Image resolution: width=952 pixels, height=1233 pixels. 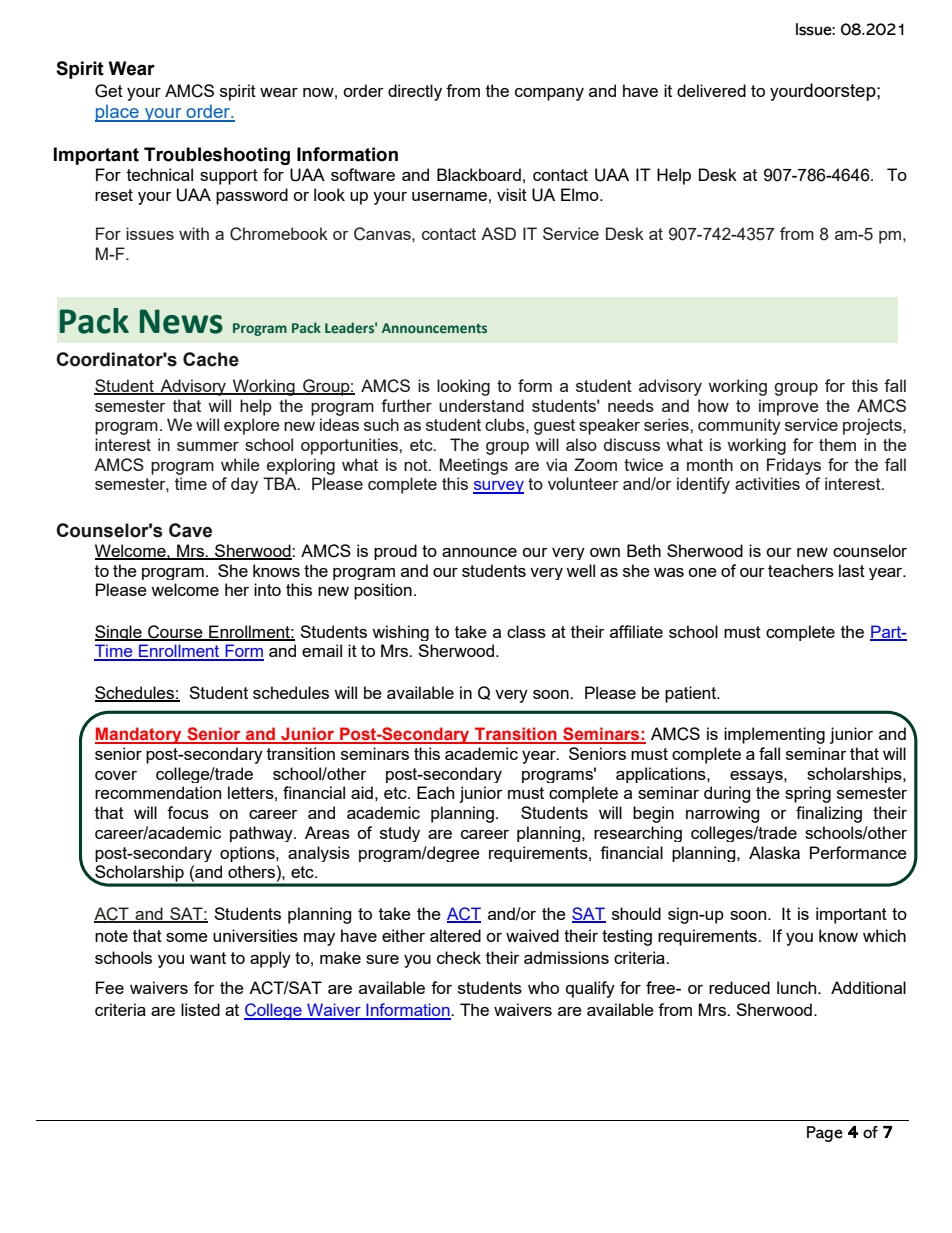 What do you see at coordinates (139, 735) in the screenshot?
I see `Mandatory` at bounding box center [139, 735].
